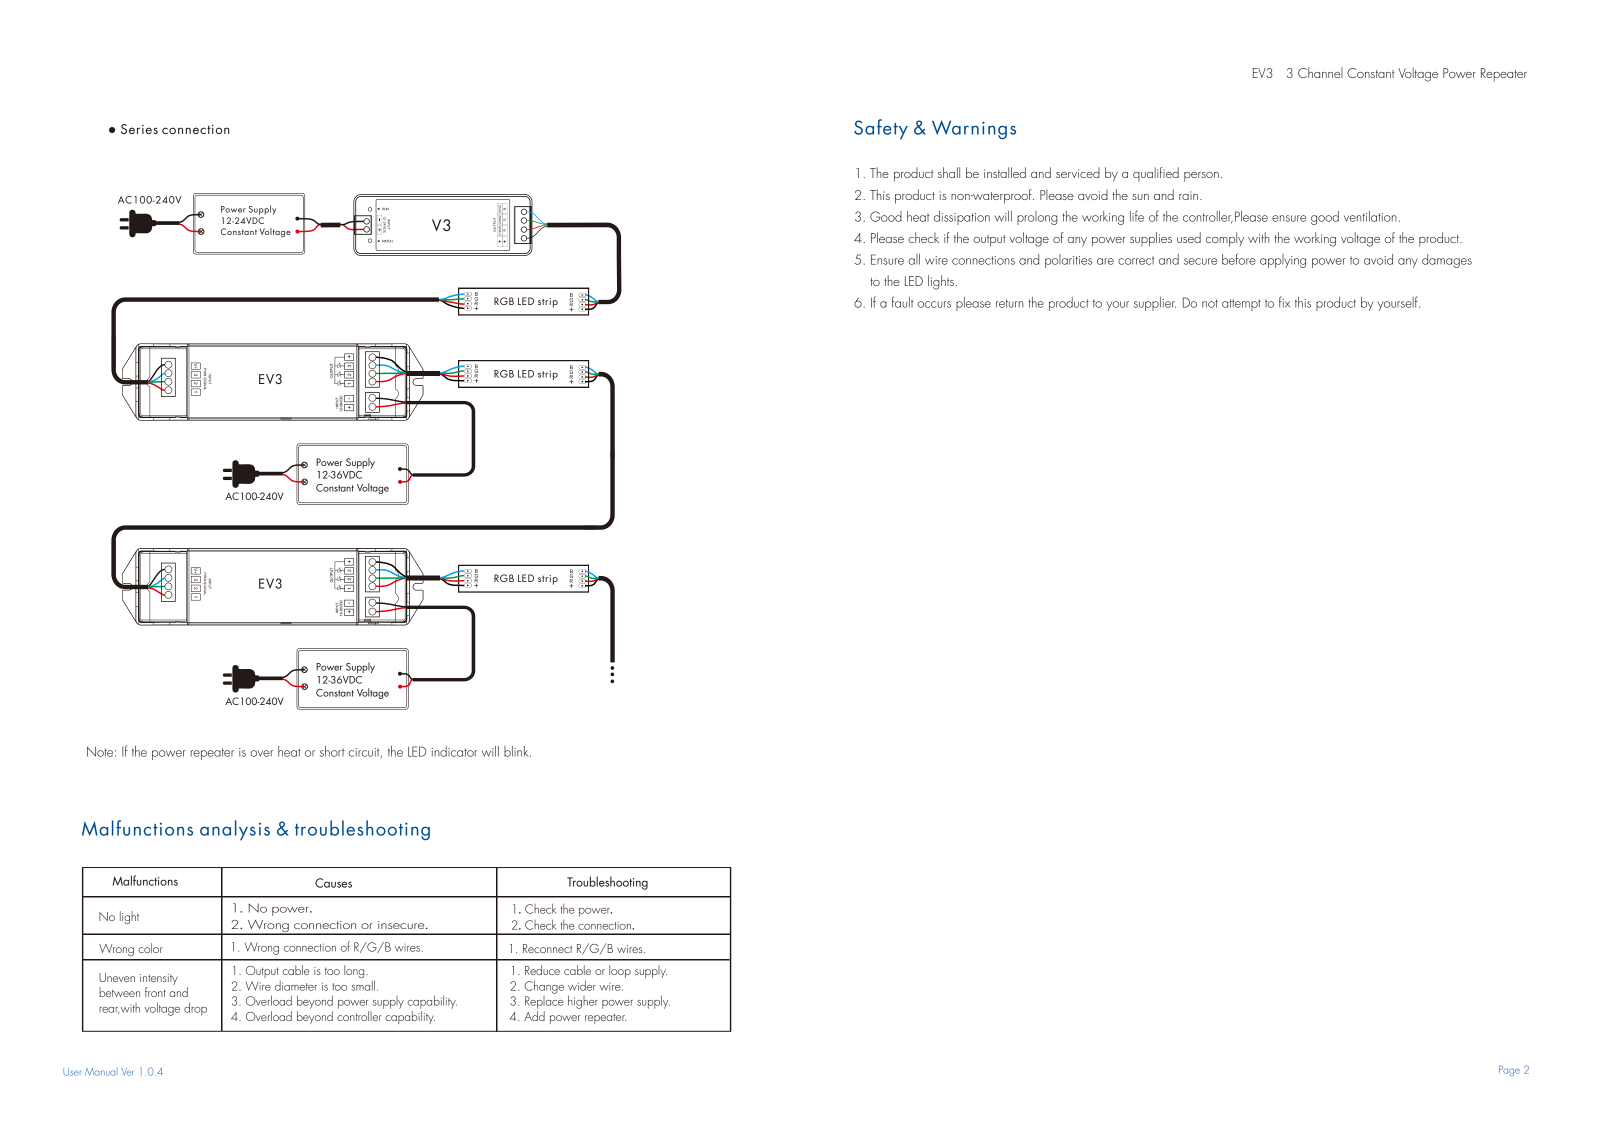 This screenshot has width=1599, height=1141. I want to click on blink, so click(517, 751).
